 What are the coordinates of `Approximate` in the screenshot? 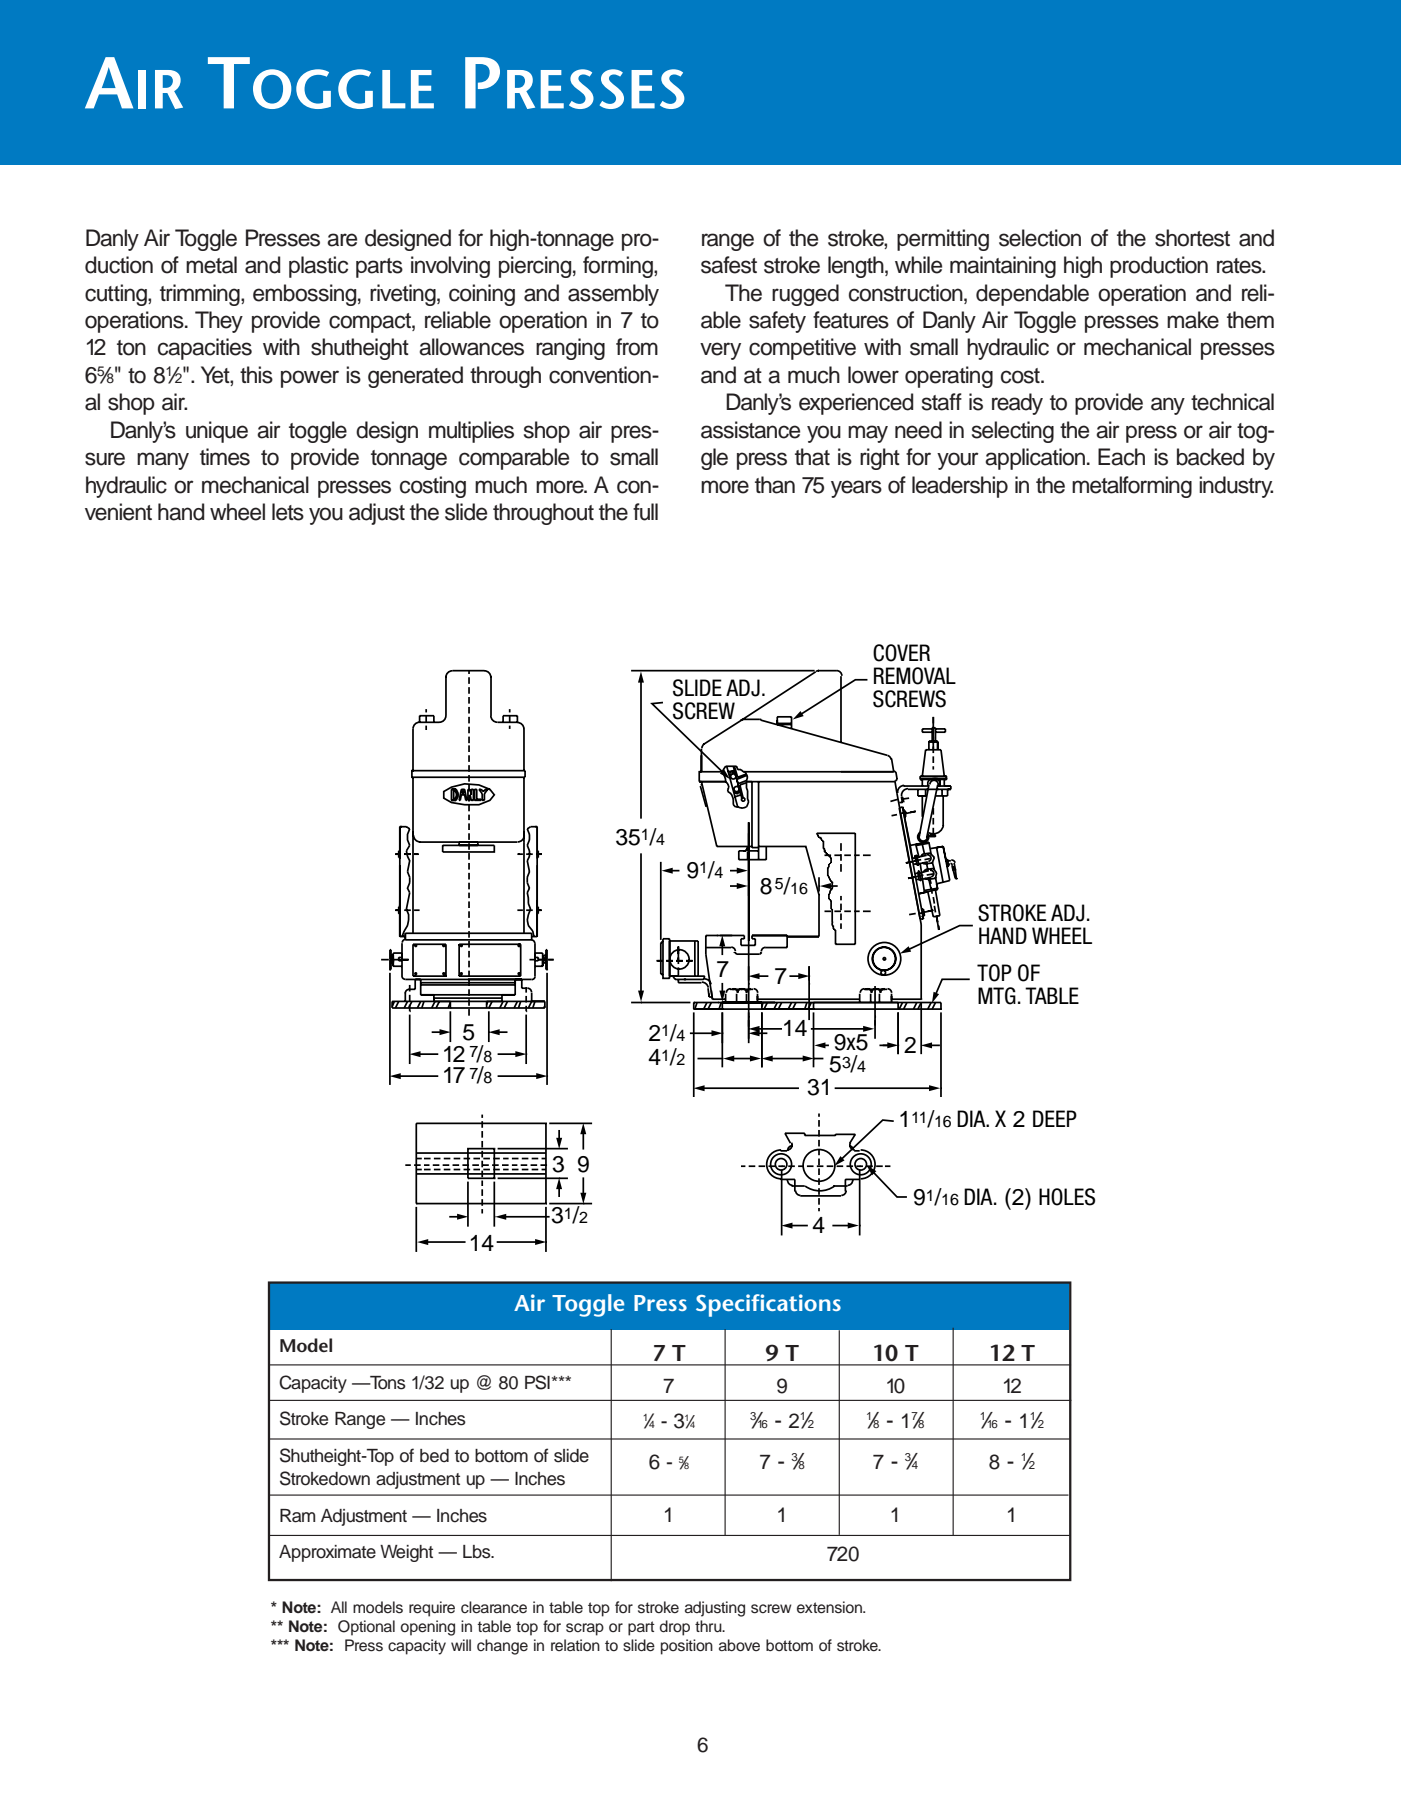 It's located at (327, 1553).
